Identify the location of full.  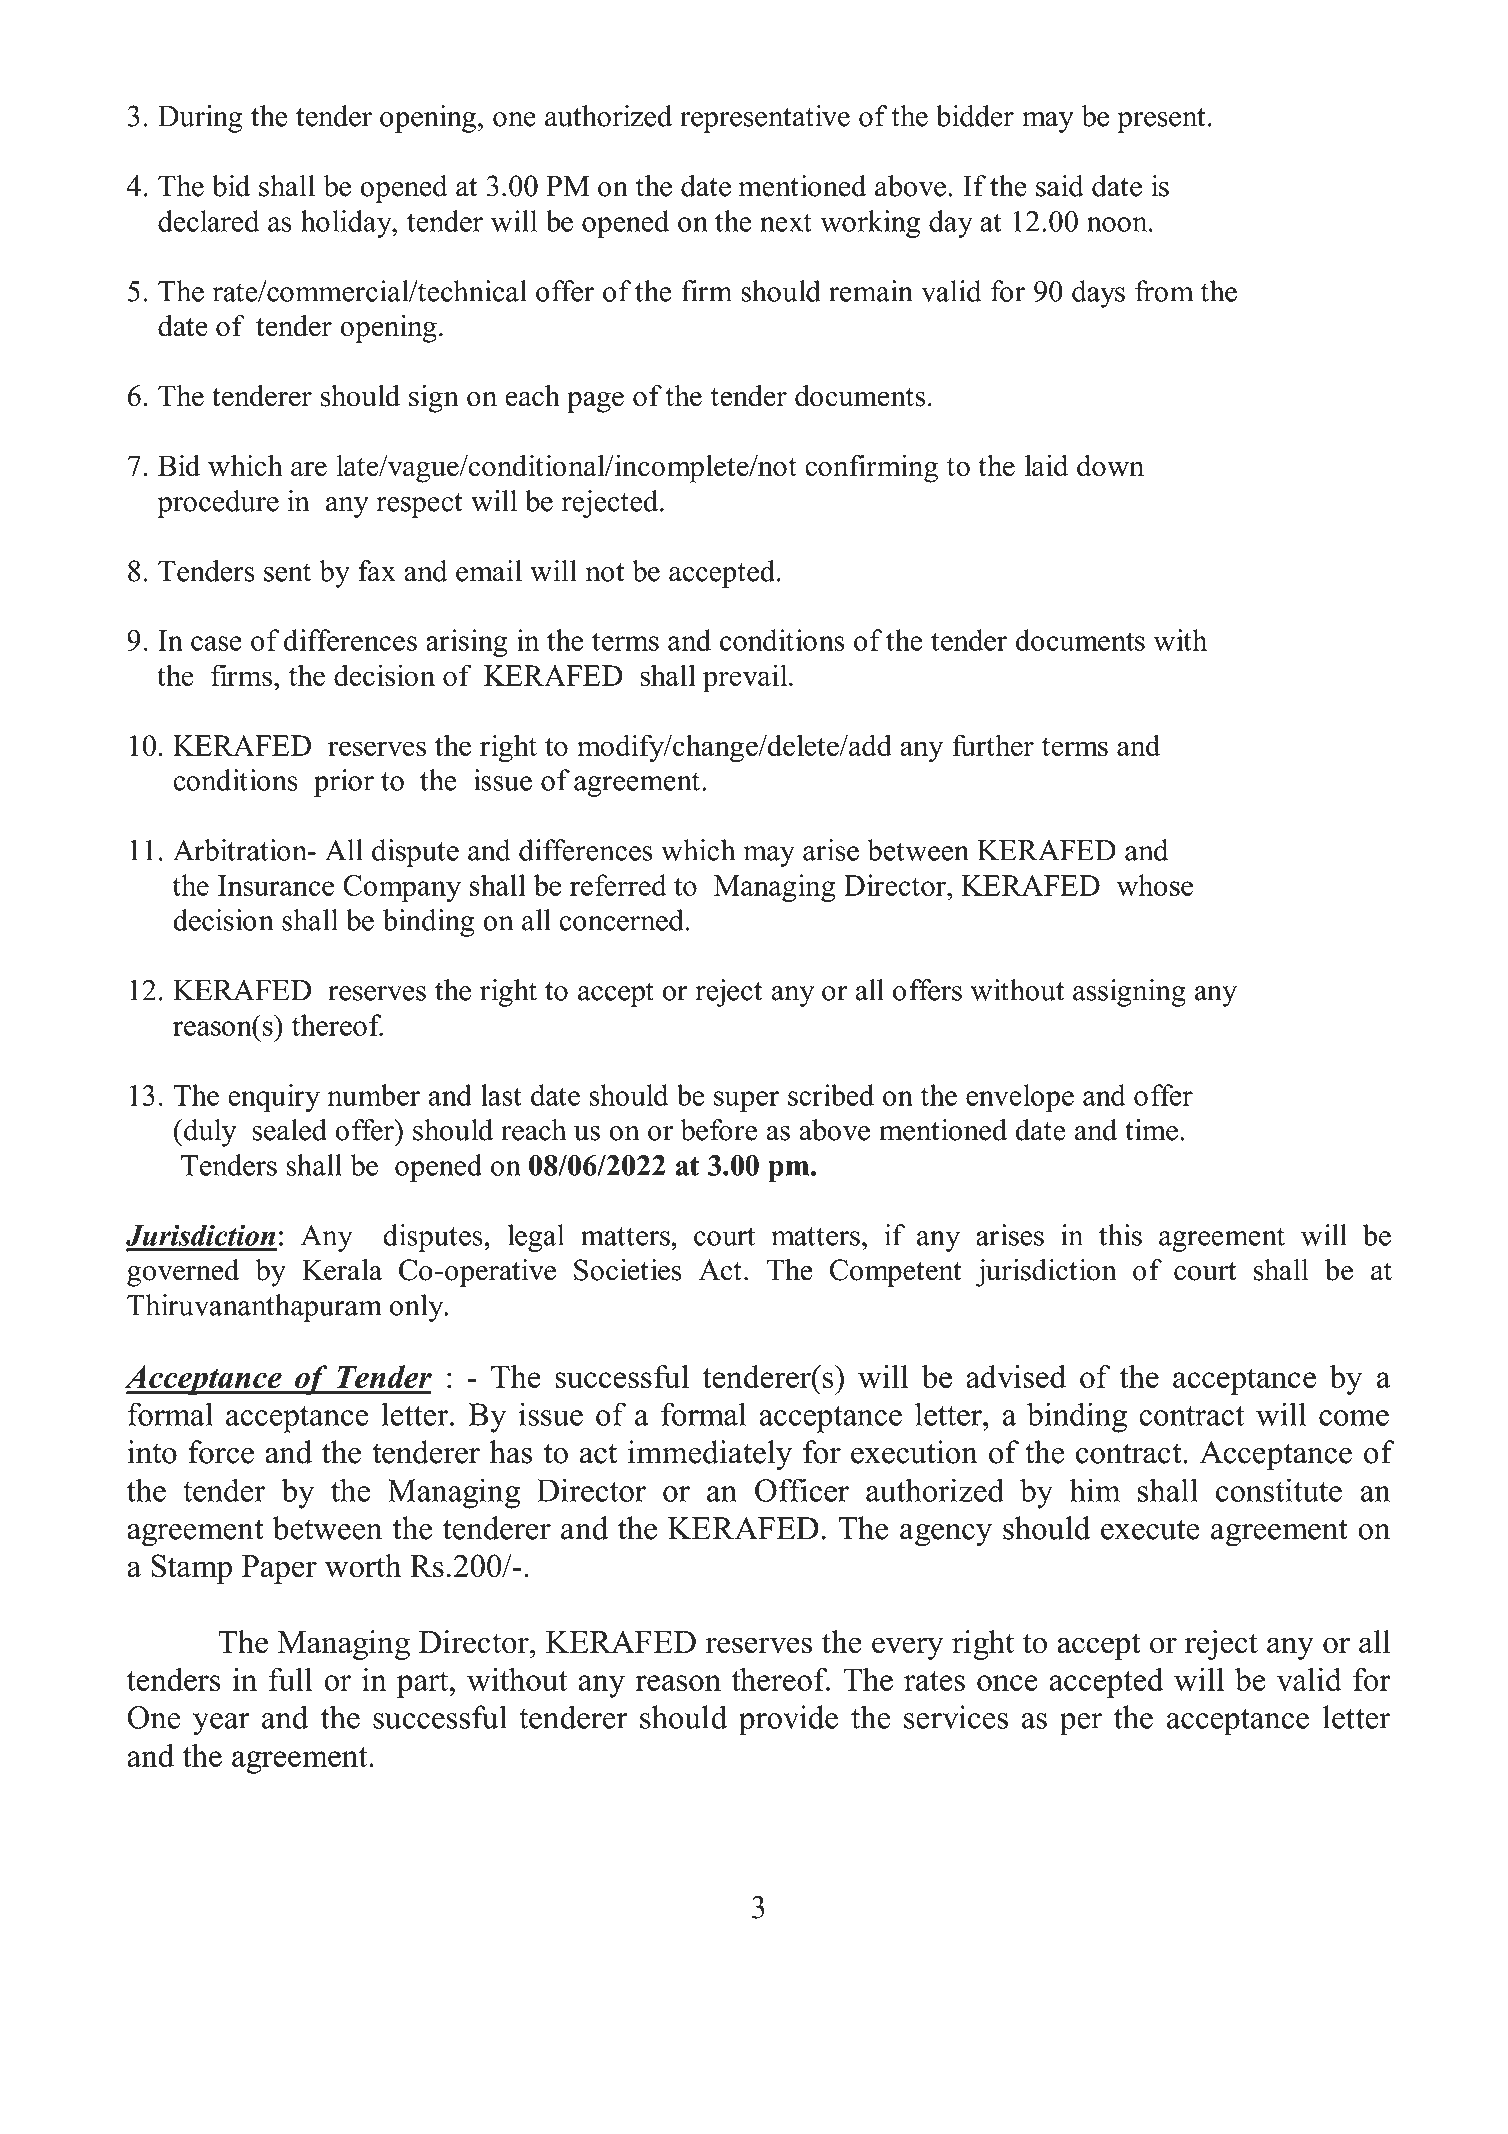
(291, 1679).
